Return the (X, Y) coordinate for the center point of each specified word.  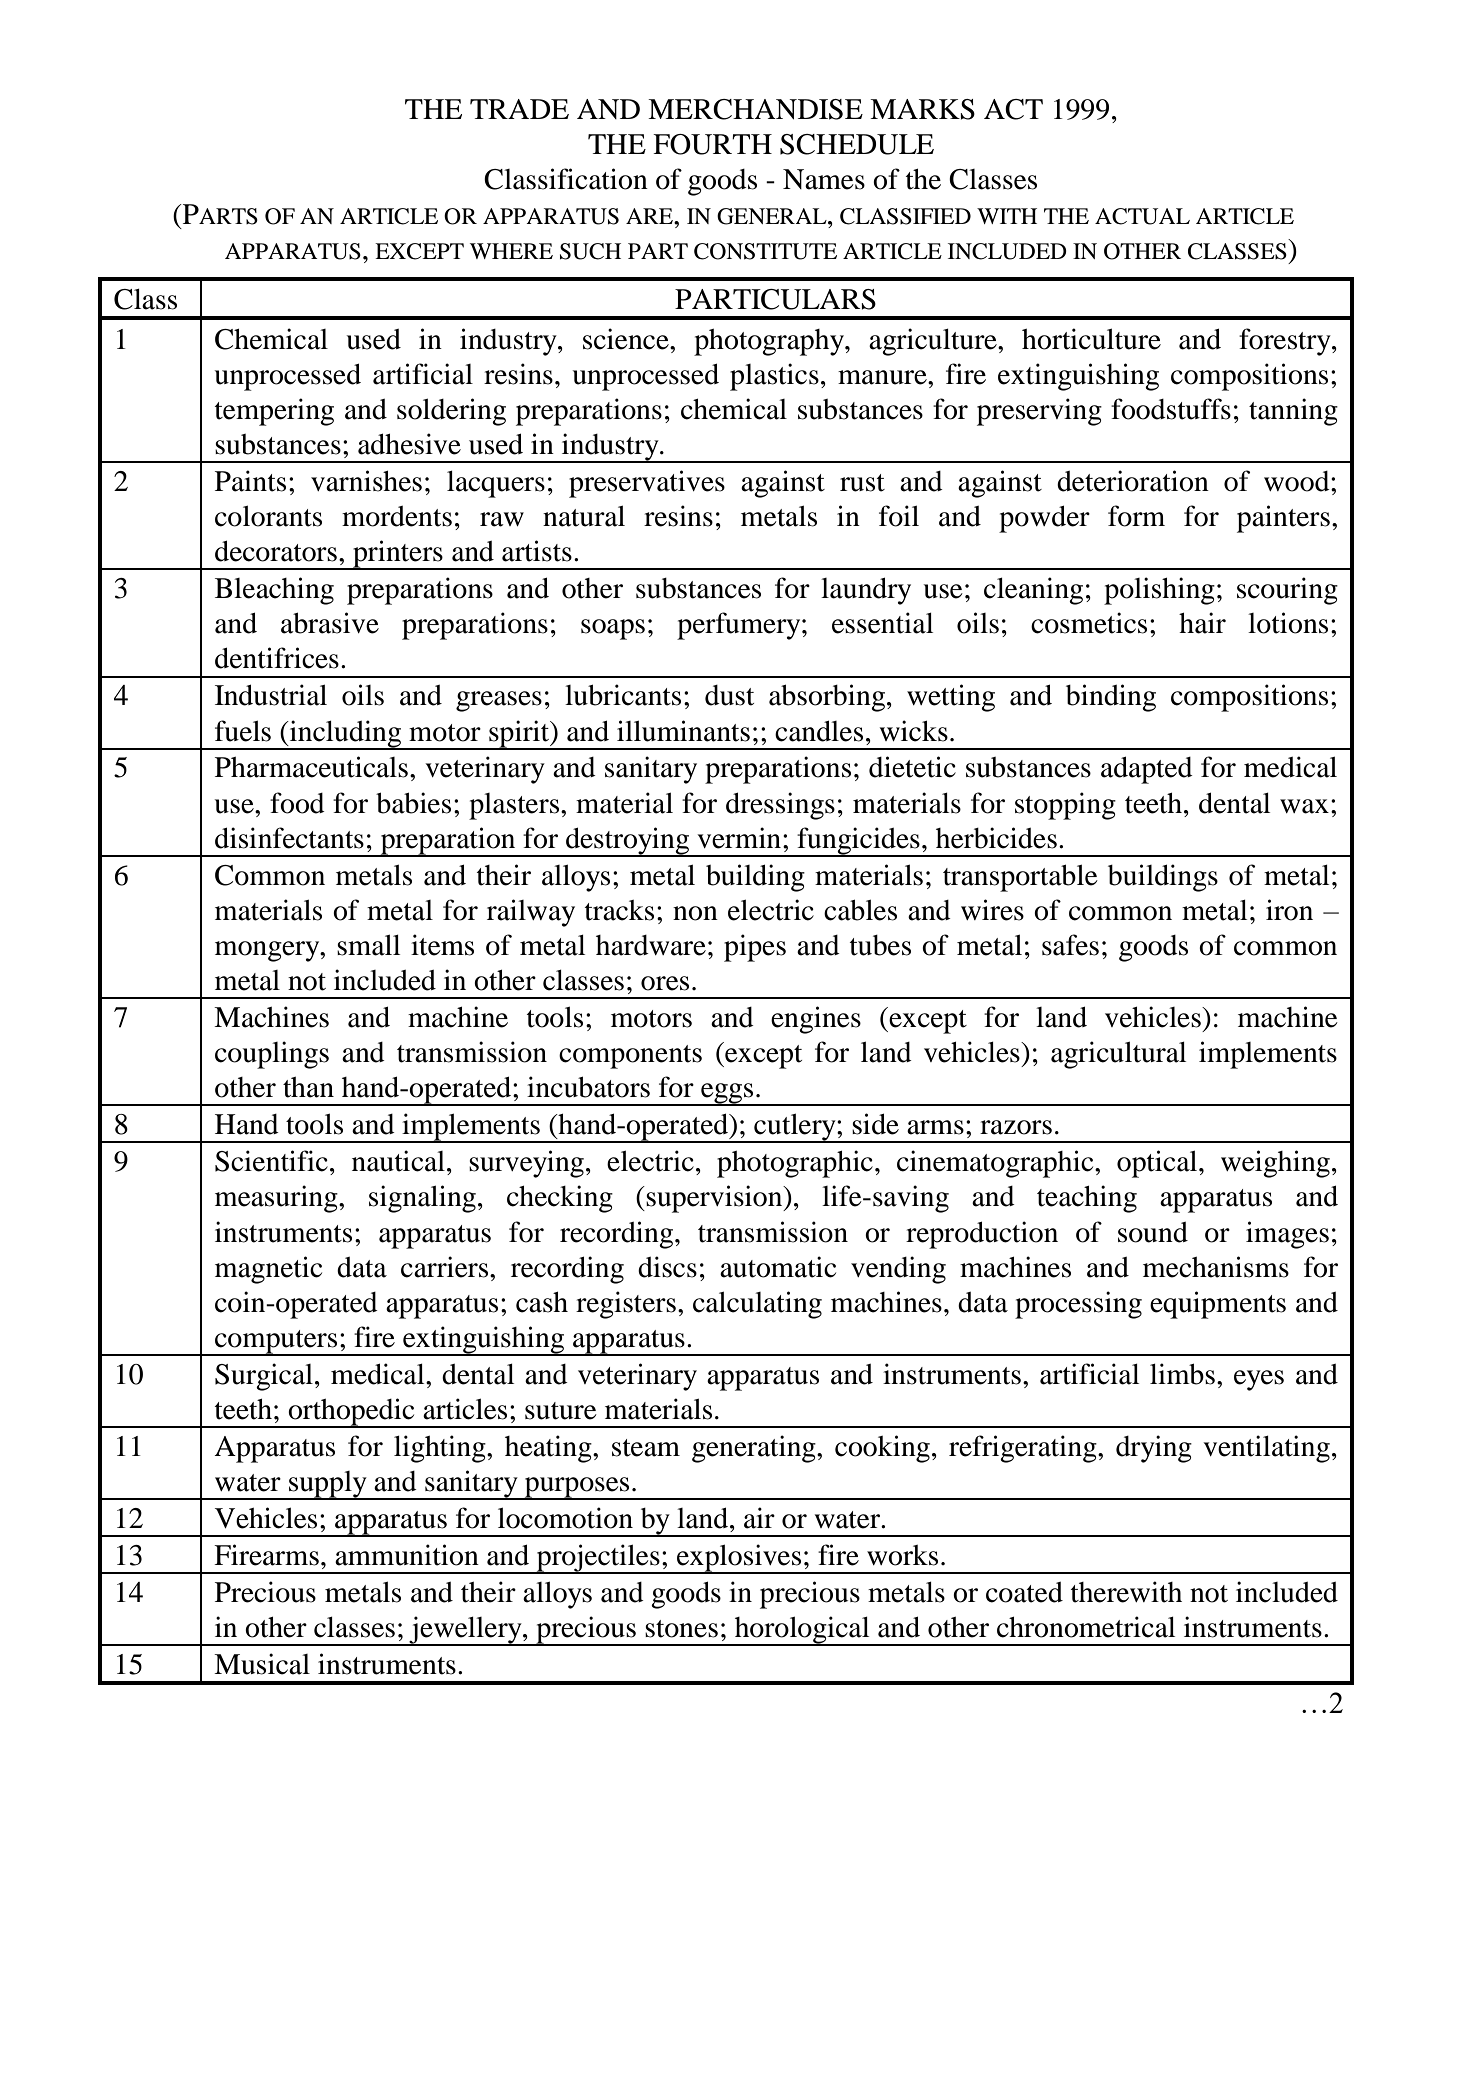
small (368, 945)
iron (1289, 910)
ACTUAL (1142, 216)
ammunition (407, 1555)
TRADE (519, 109)
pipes (755, 948)
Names (824, 179)
